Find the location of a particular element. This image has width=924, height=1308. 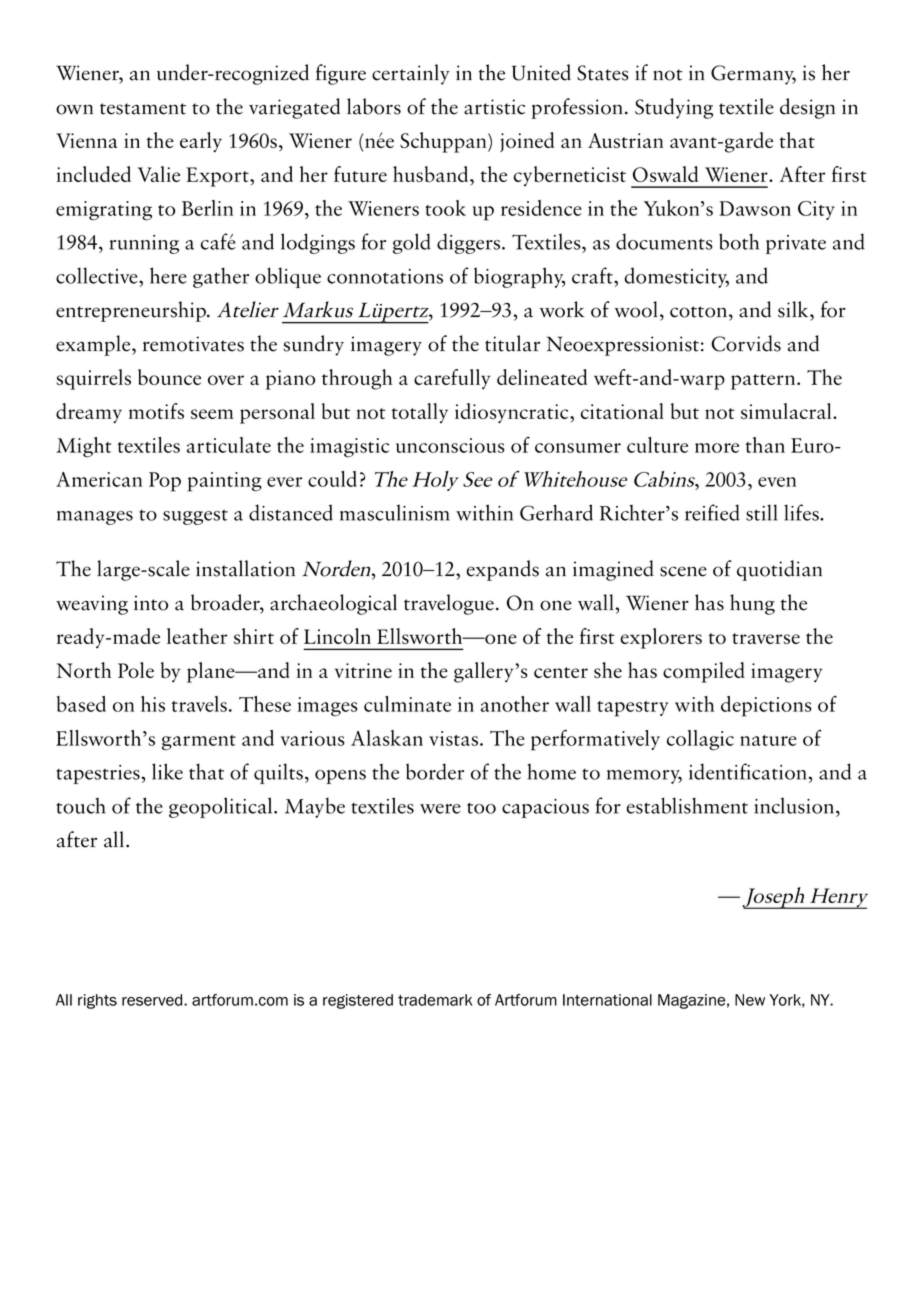

culminate is located at coordinates (407, 704).
